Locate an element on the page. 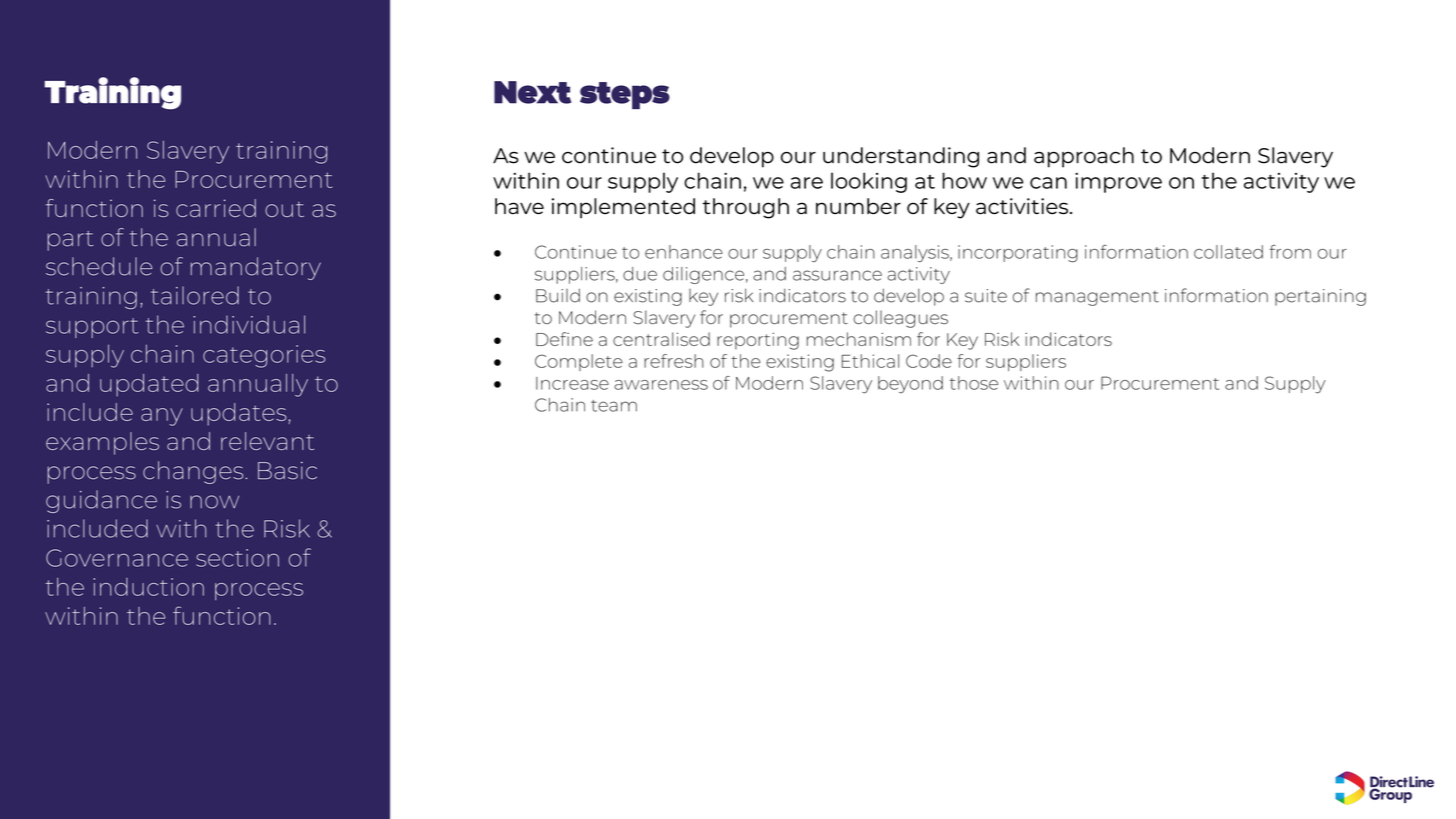 The image size is (1456, 819). approach is located at coordinates (1084, 157).
